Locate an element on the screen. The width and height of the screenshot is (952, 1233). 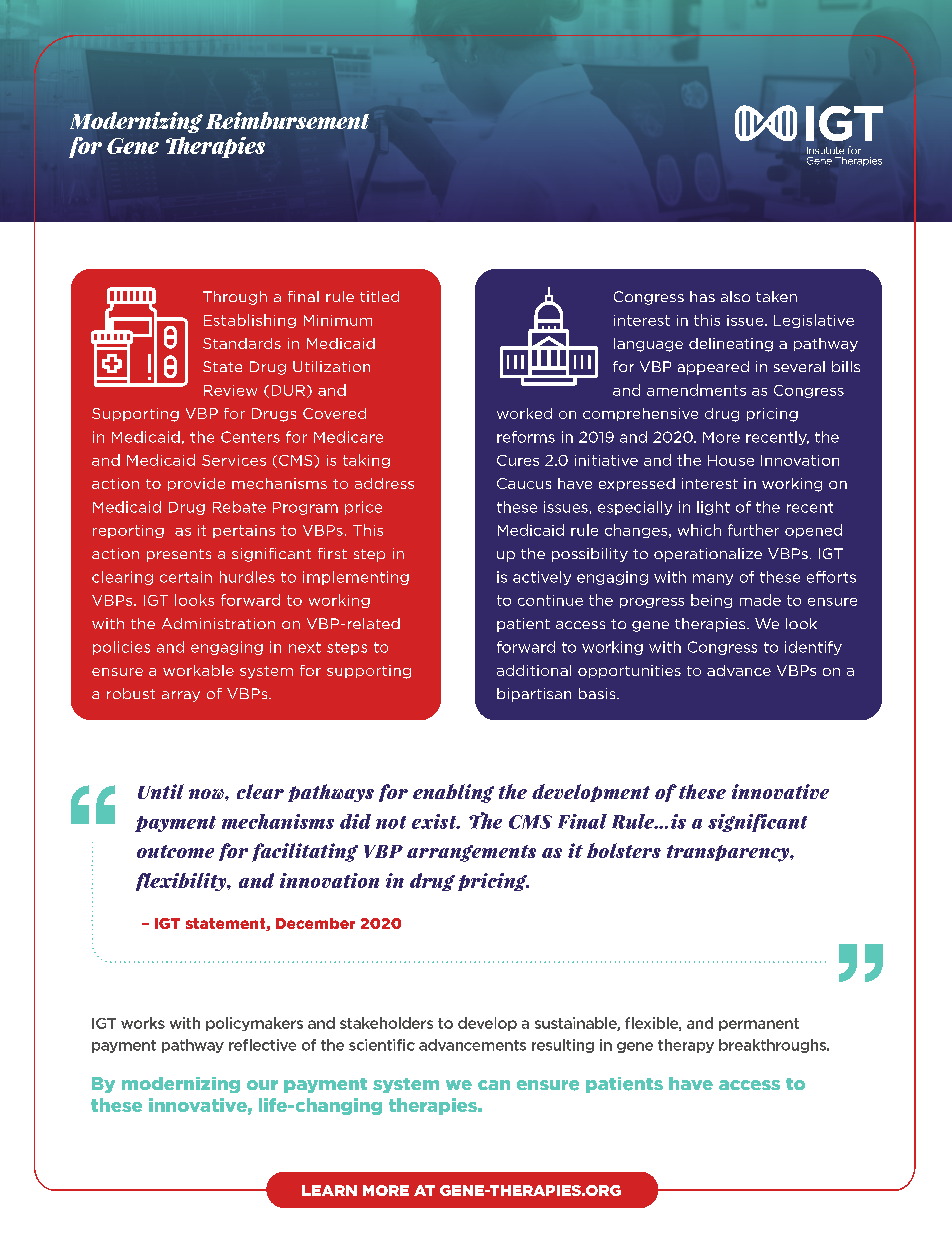
identify is located at coordinates (813, 648).
